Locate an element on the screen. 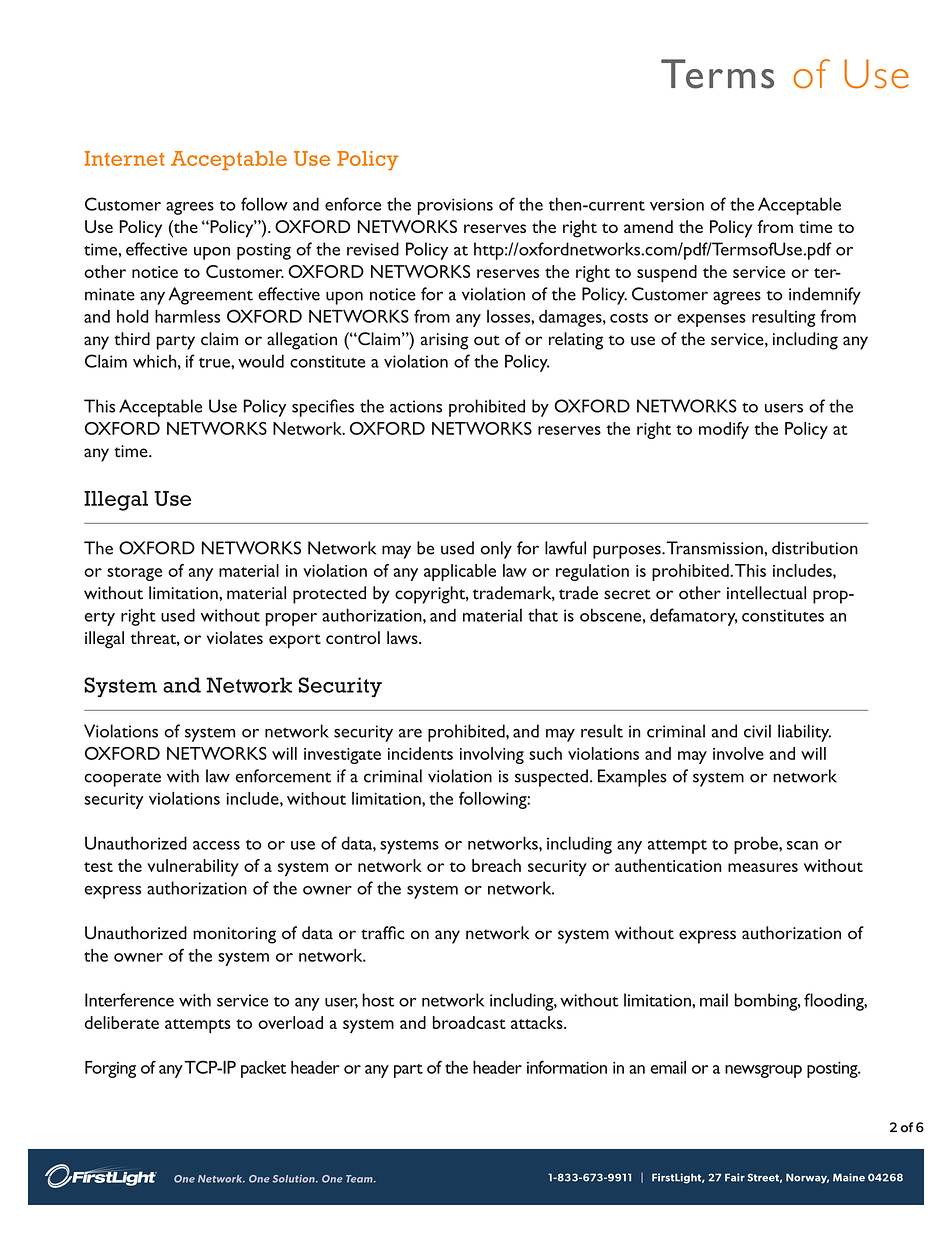 The height and width of the screenshot is (1233, 952). only is located at coordinates (496, 550).
